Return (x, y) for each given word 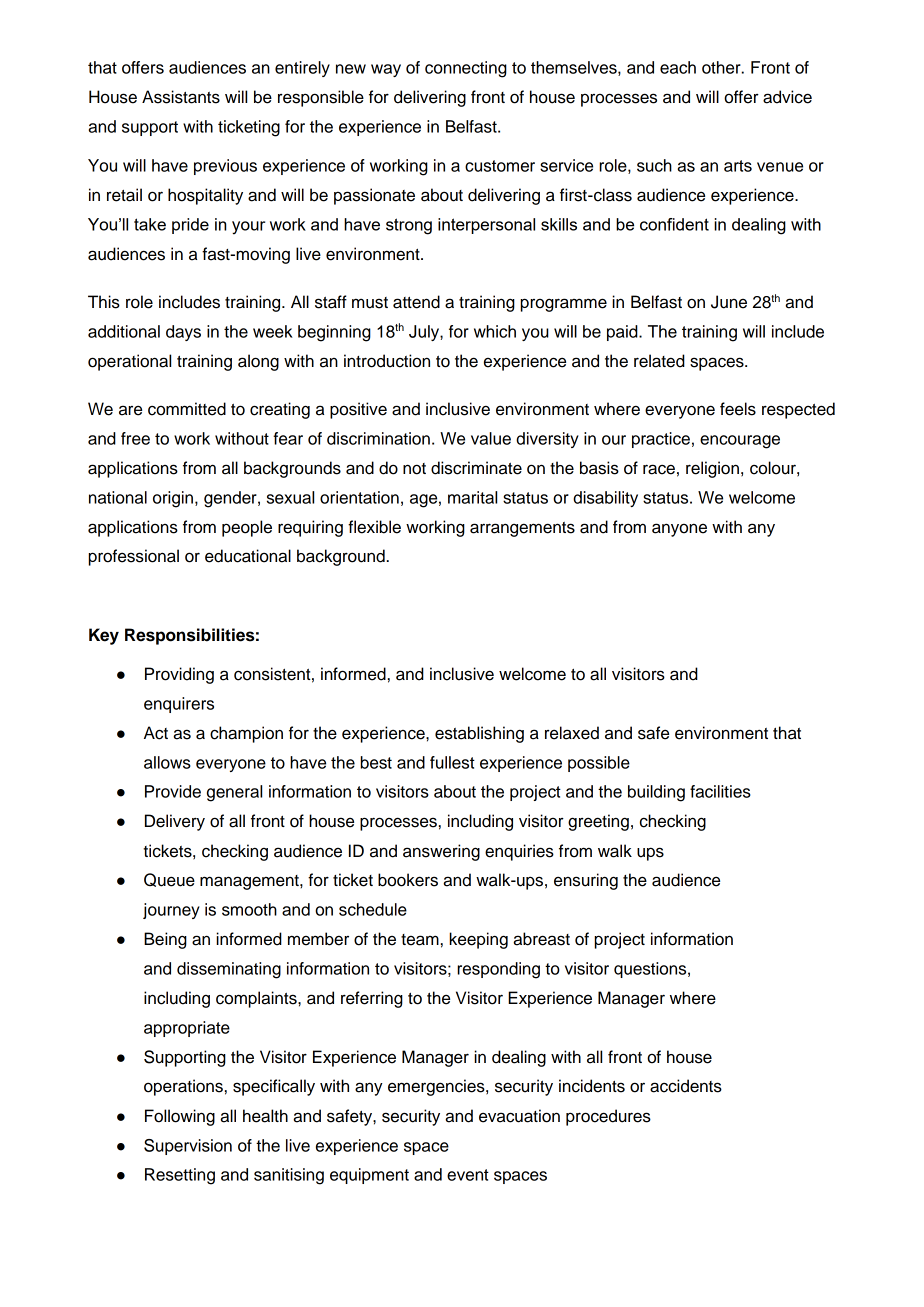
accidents (686, 1086)
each (678, 67)
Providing (179, 675)
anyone (679, 530)
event (468, 1175)
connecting (466, 69)
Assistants (181, 97)
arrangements (522, 529)
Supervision (188, 1147)
